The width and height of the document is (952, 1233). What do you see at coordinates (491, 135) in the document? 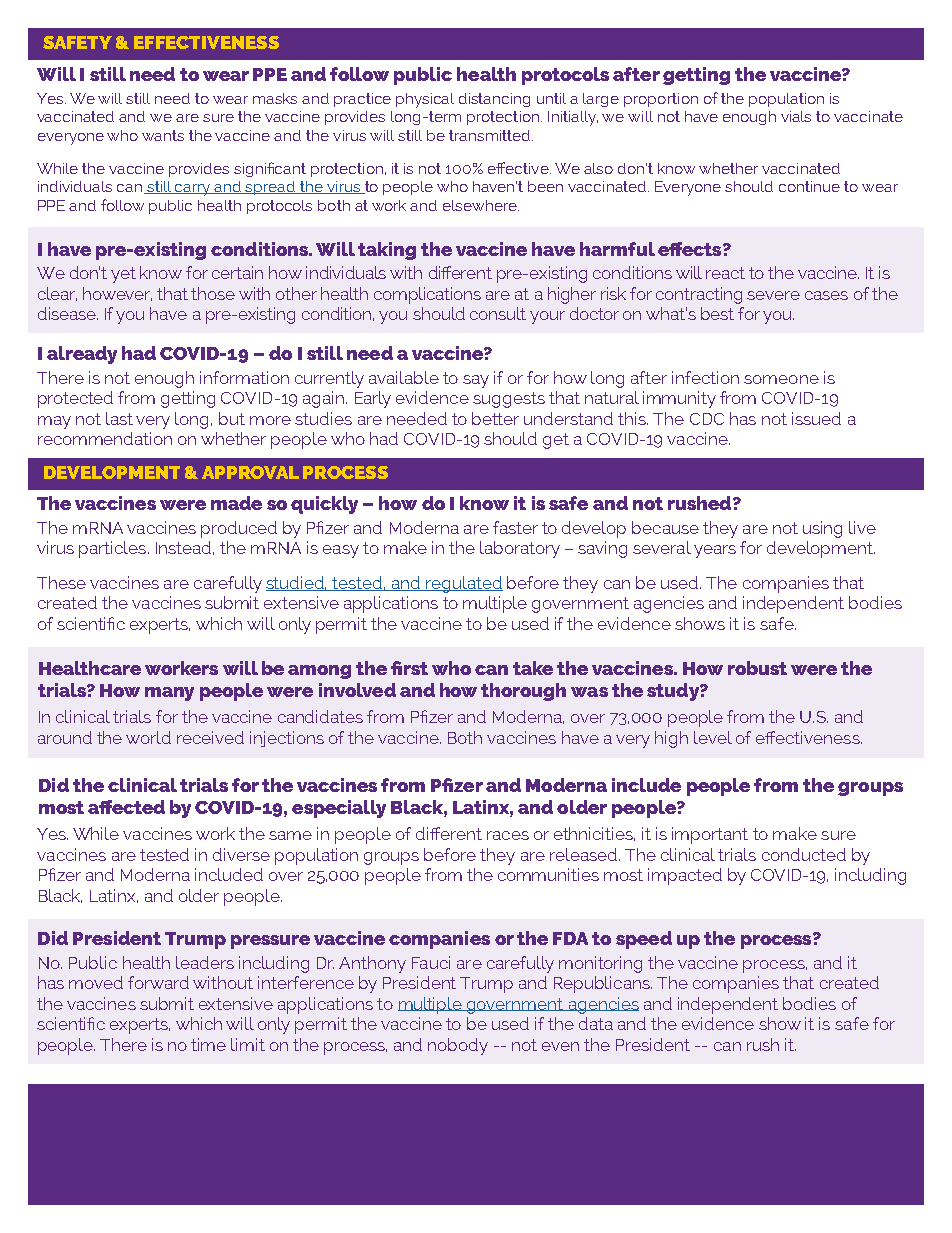
I see `transmitted` at bounding box center [491, 135].
